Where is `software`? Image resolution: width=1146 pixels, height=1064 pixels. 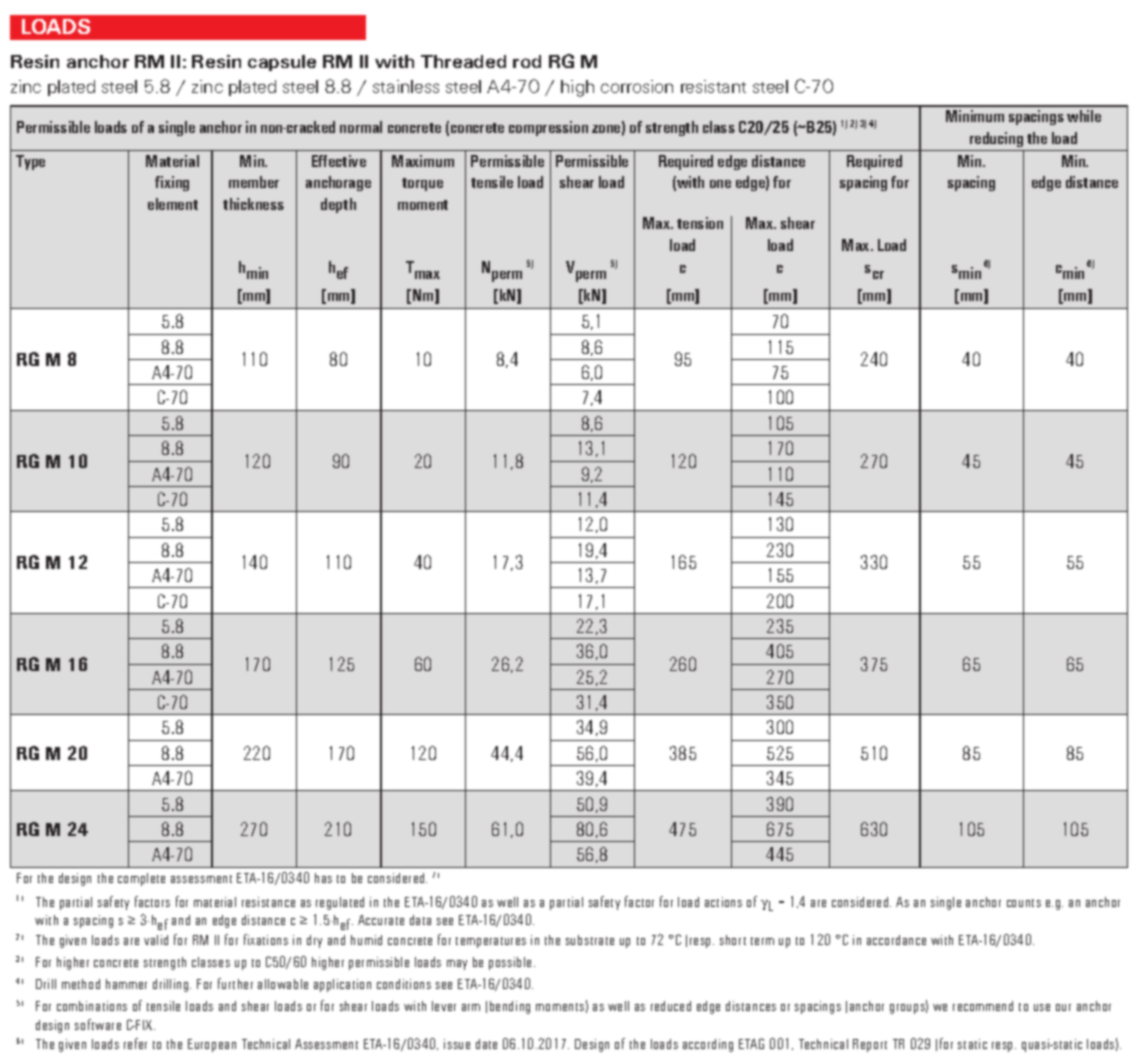
software is located at coordinates (98, 1024).
